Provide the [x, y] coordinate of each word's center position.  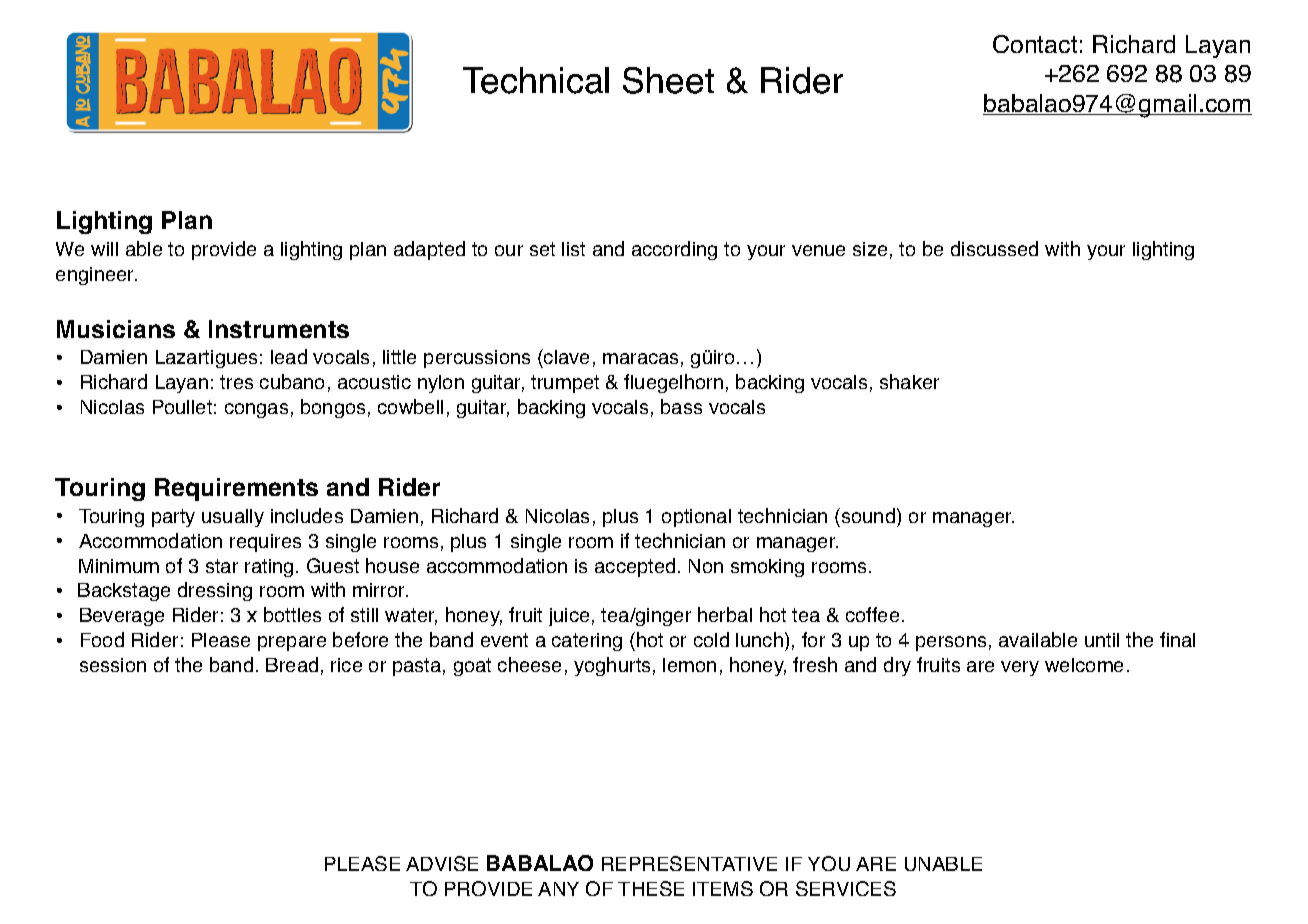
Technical [536, 80]
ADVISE [442, 863]
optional [696, 518]
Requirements [236, 489]
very [1020, 668]
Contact [1035, 44]
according [674, 250]
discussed [994, 248]
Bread [292, 664]
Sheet [668, 80]
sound [870, 515]
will [104, 249]
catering [587, 642]
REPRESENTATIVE [689, 863]
